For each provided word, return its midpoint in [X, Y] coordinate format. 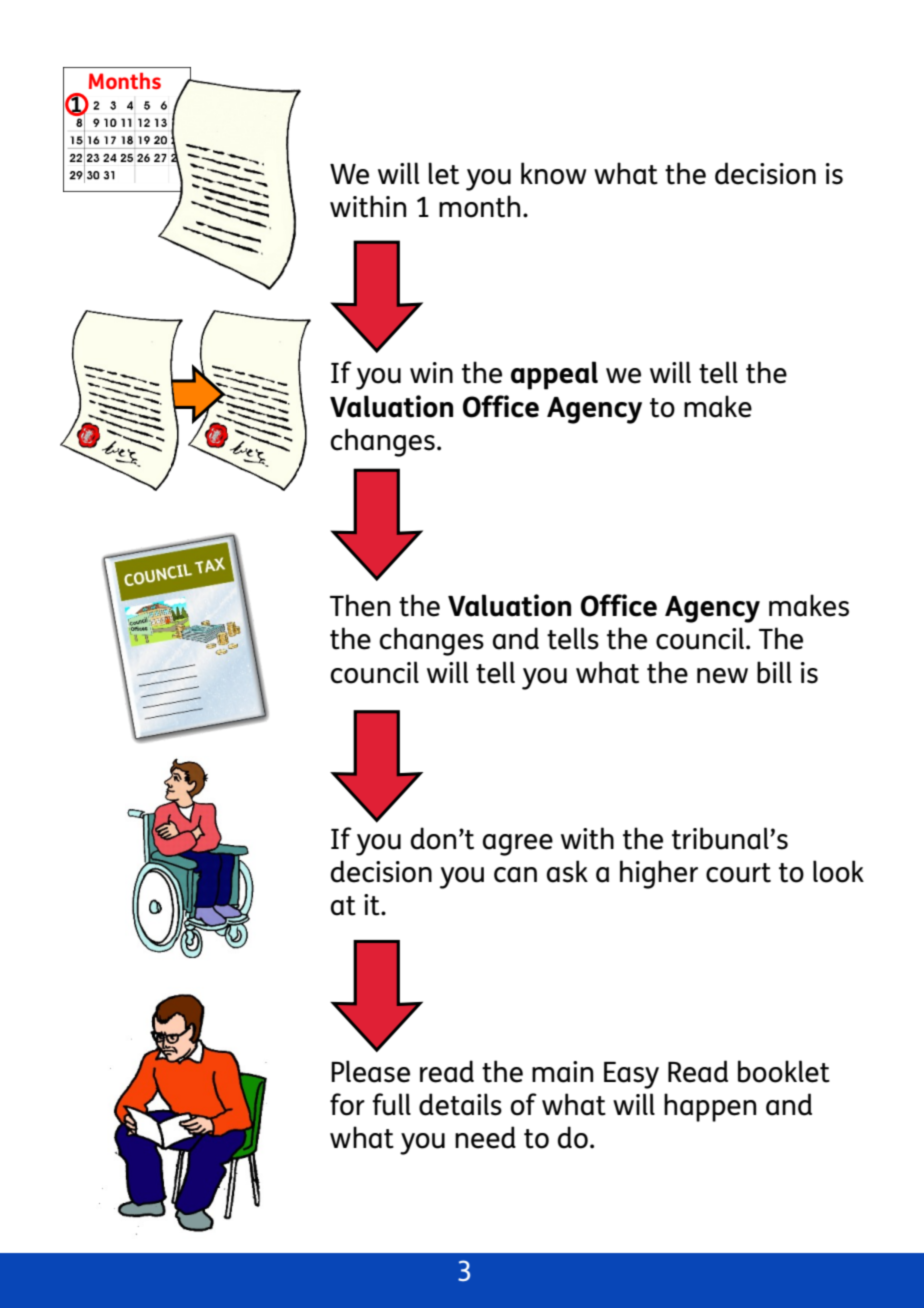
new [722, 676]
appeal [554, 375]
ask [567, 871]
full [391, 1104]
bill [774, 672]
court [738, 873]
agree [518, 845]
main [562, 1072]
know [553, 173]
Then [360, 605]
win [431, 372]
